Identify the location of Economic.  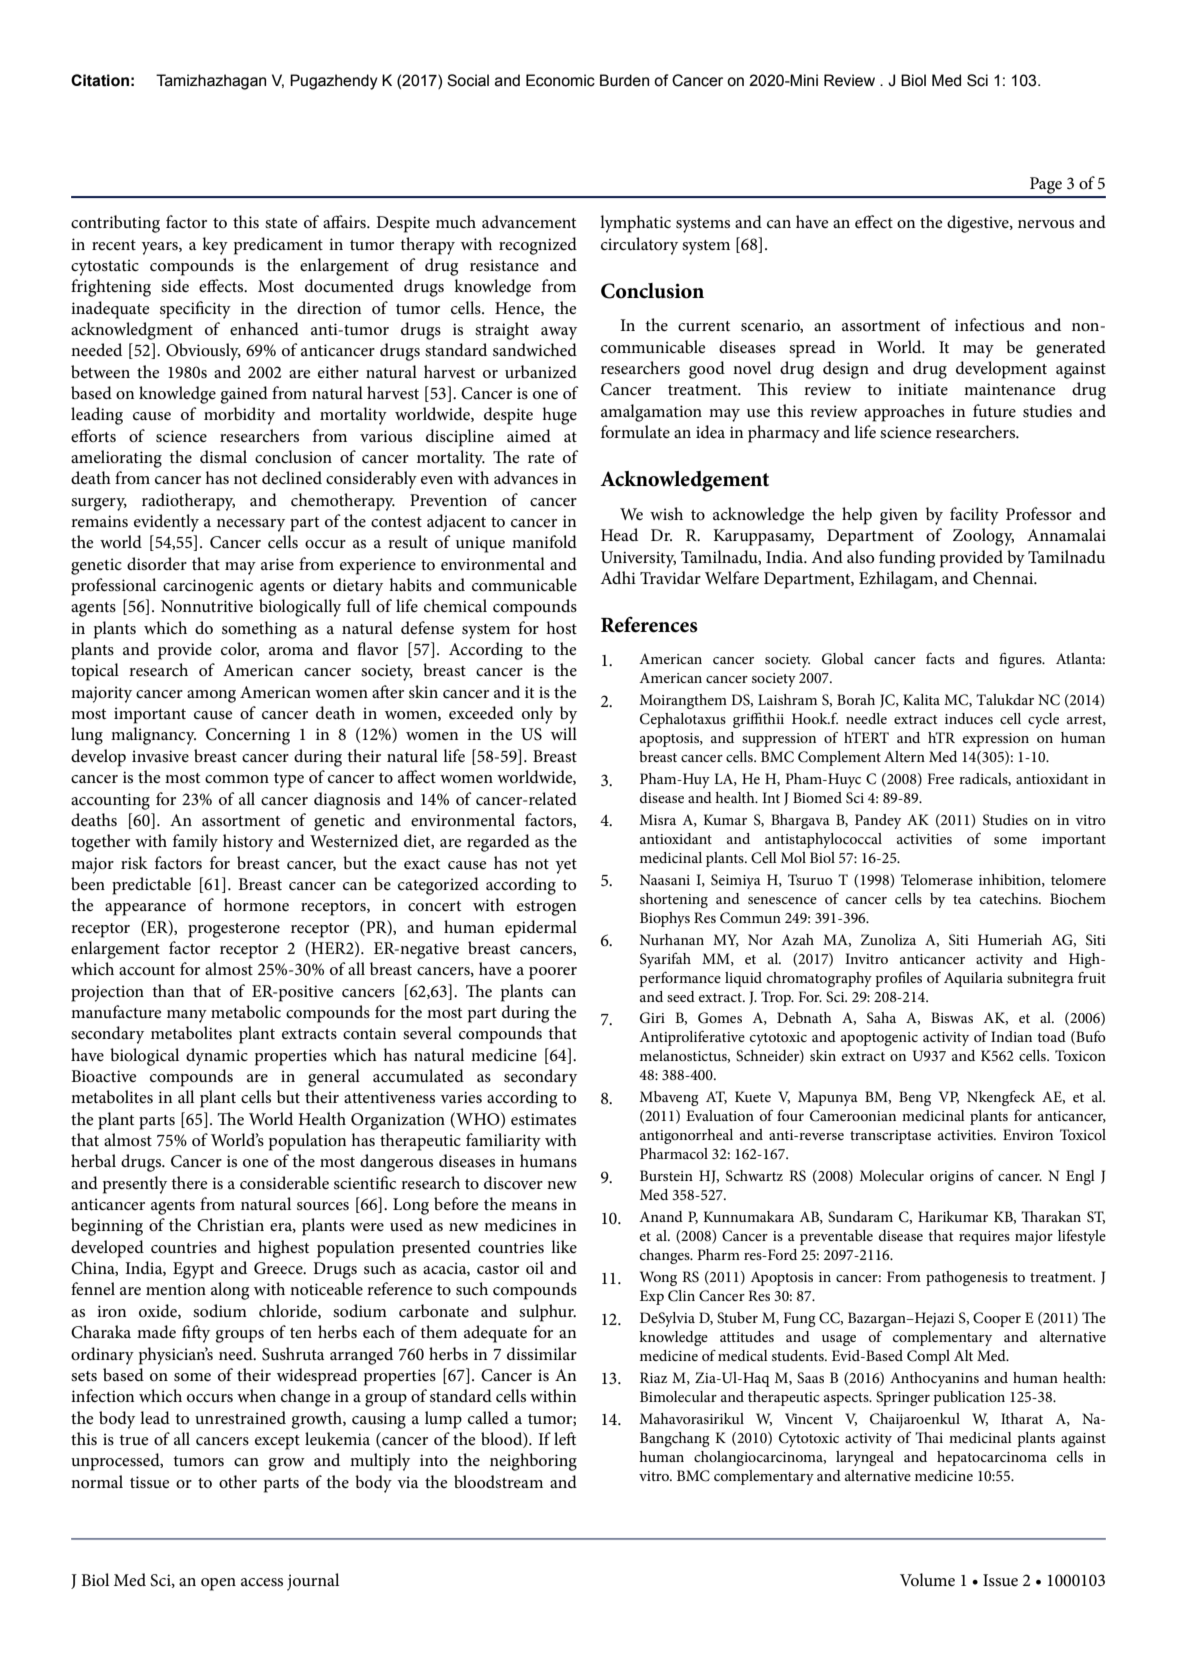
(560, 80).
